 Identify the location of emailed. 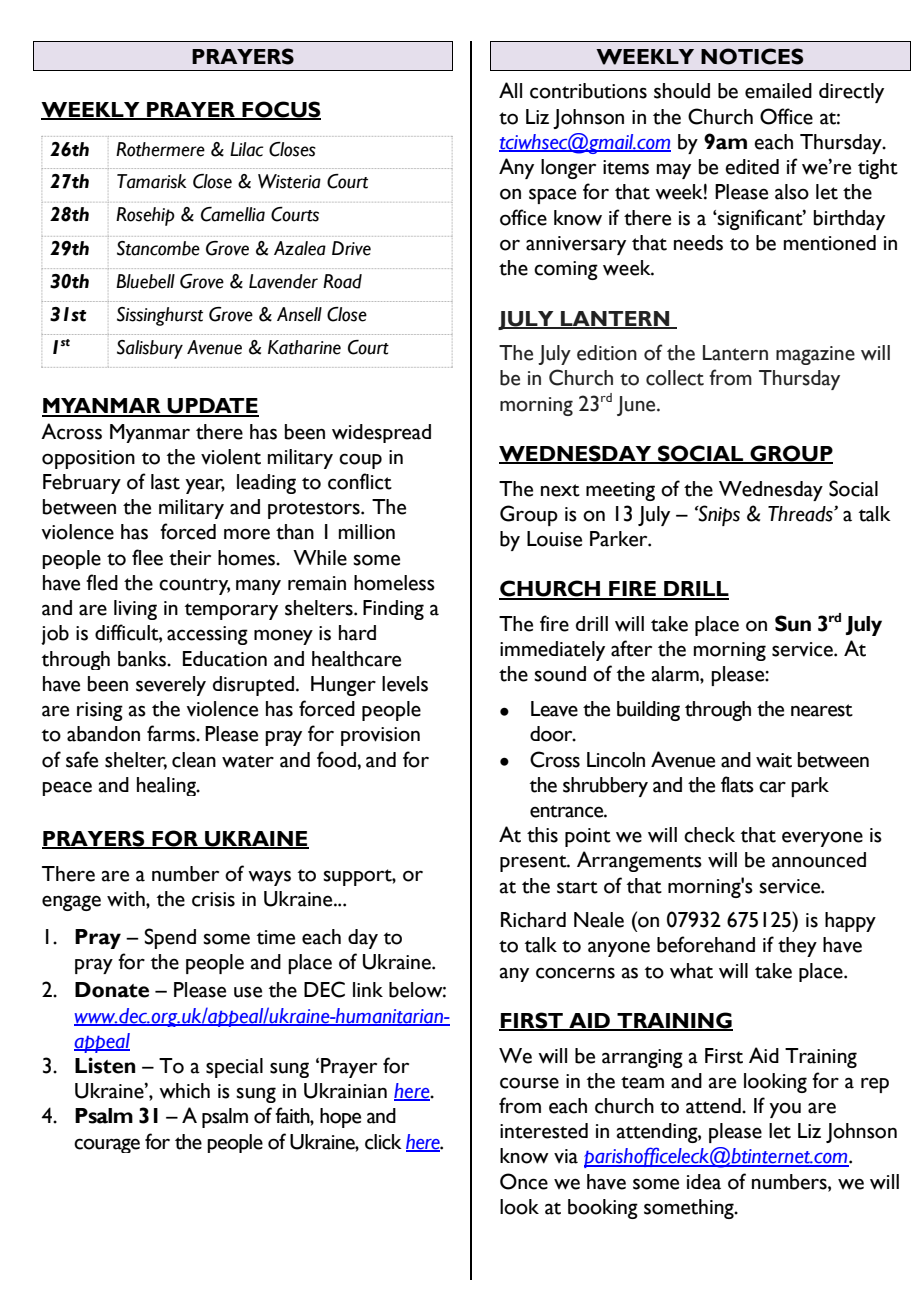
(778, 91).
